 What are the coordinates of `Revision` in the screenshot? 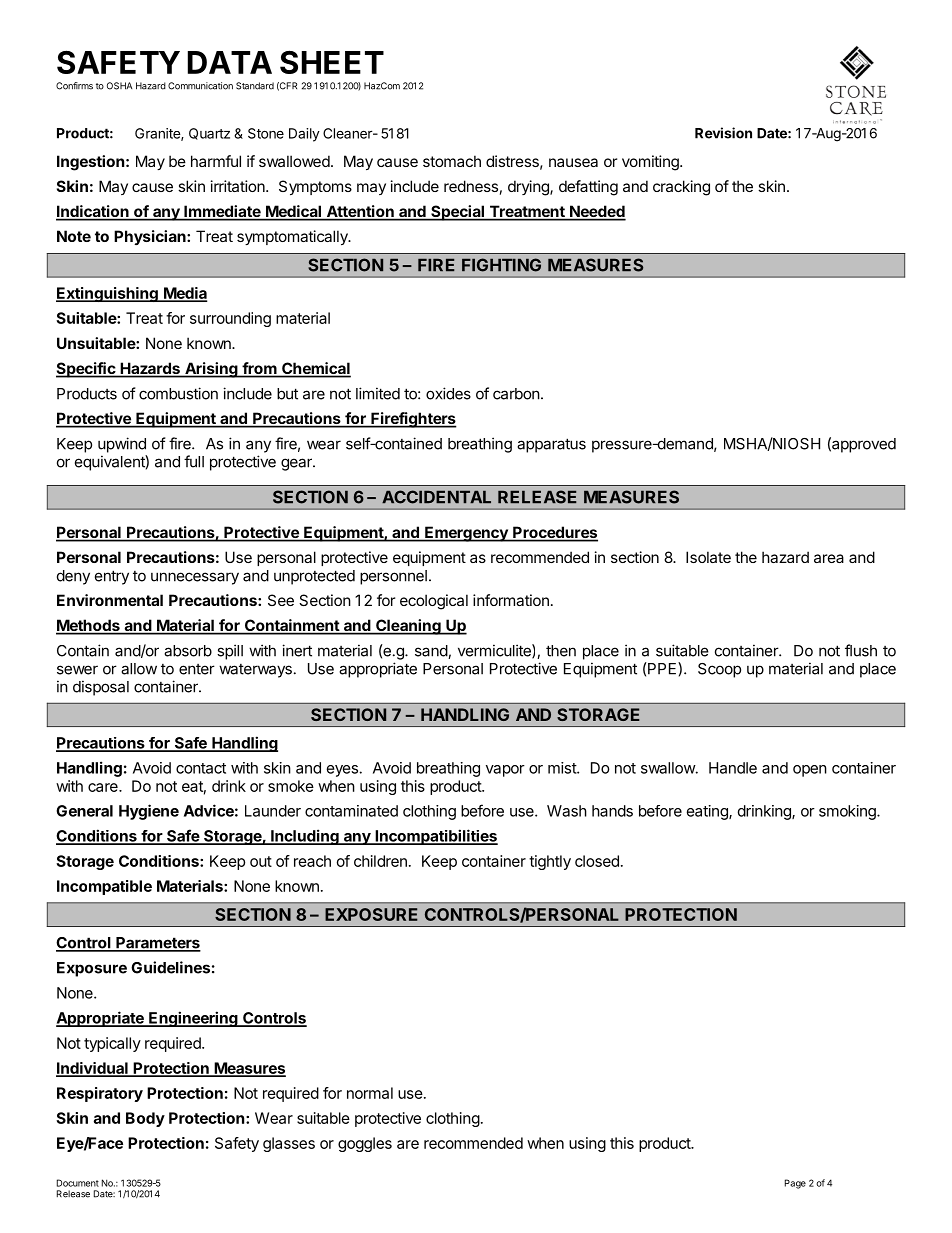 It's located at (723, 133).
